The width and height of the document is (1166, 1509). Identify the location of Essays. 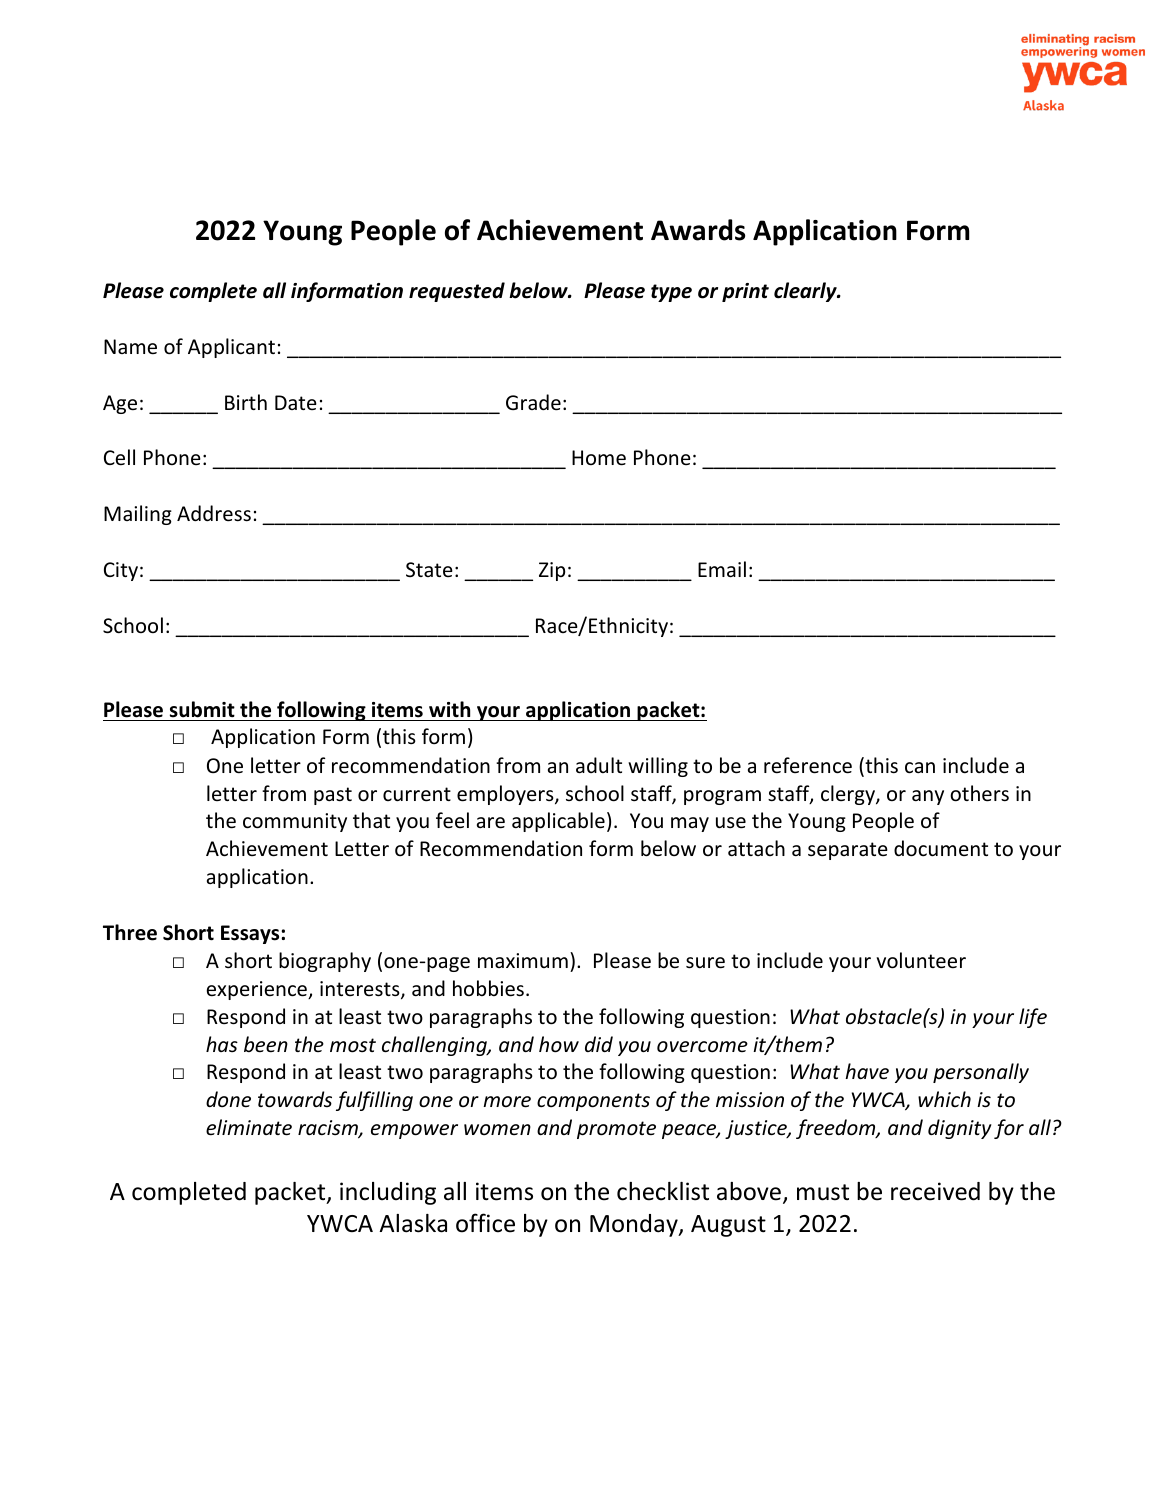
(251, 934).
